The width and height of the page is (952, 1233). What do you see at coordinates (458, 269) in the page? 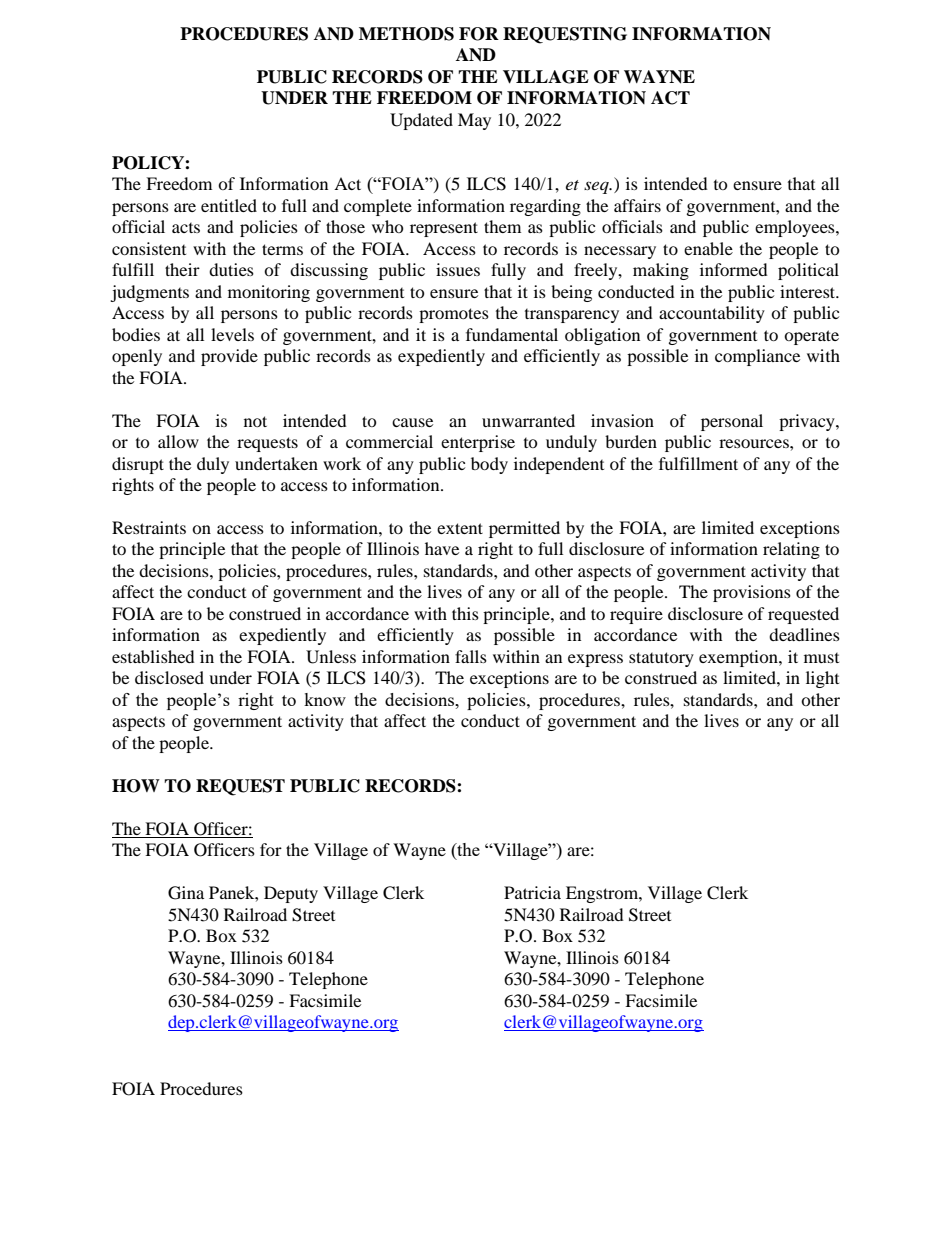
I see `issues` at bounding box center [458, 269].
